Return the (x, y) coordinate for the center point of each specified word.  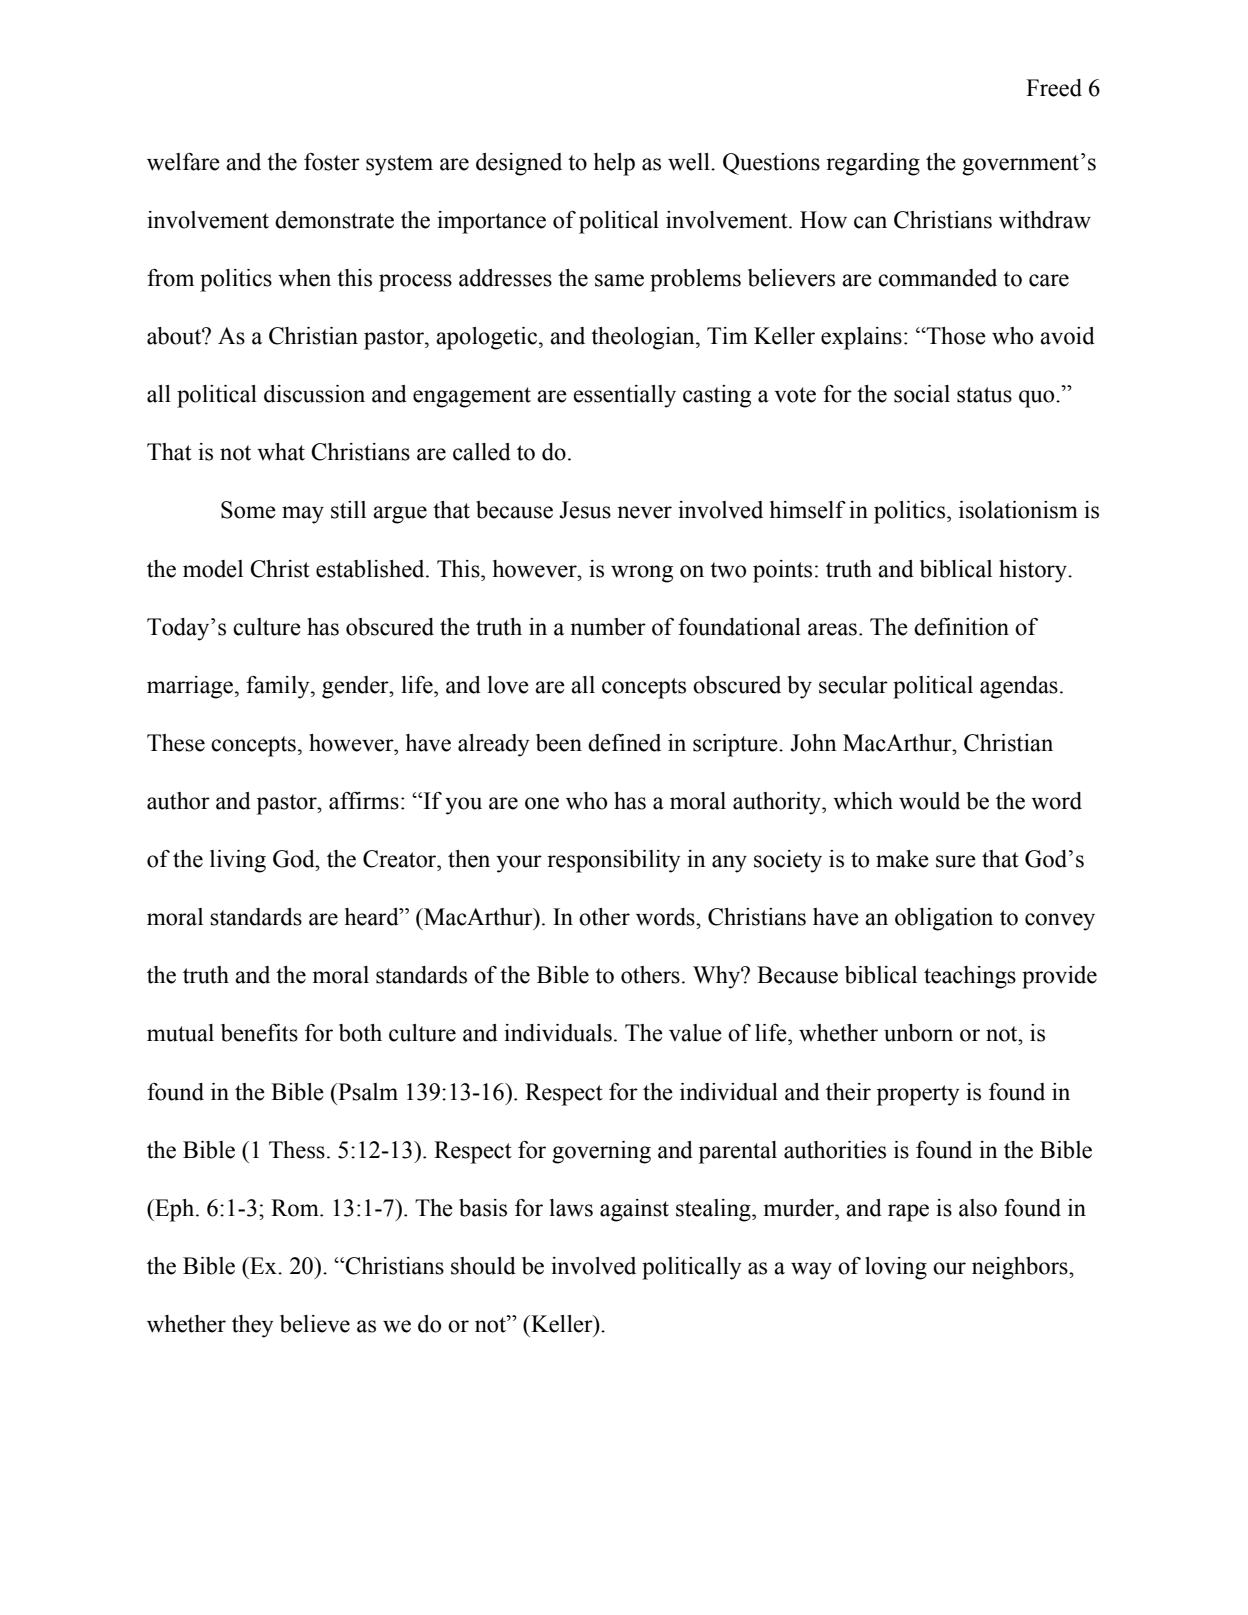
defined (624, 743)
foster (332, 162)
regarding (873, 164)
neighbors (1021, 1268)
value (695, 1033)
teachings (970, 977)
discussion (314, 394)
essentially (624, 396)
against (634, 1210)
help (614, 164)
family (279, 687)
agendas (1019, 687)
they (252, 1326)
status (984, 395)
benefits (259, 1033)
